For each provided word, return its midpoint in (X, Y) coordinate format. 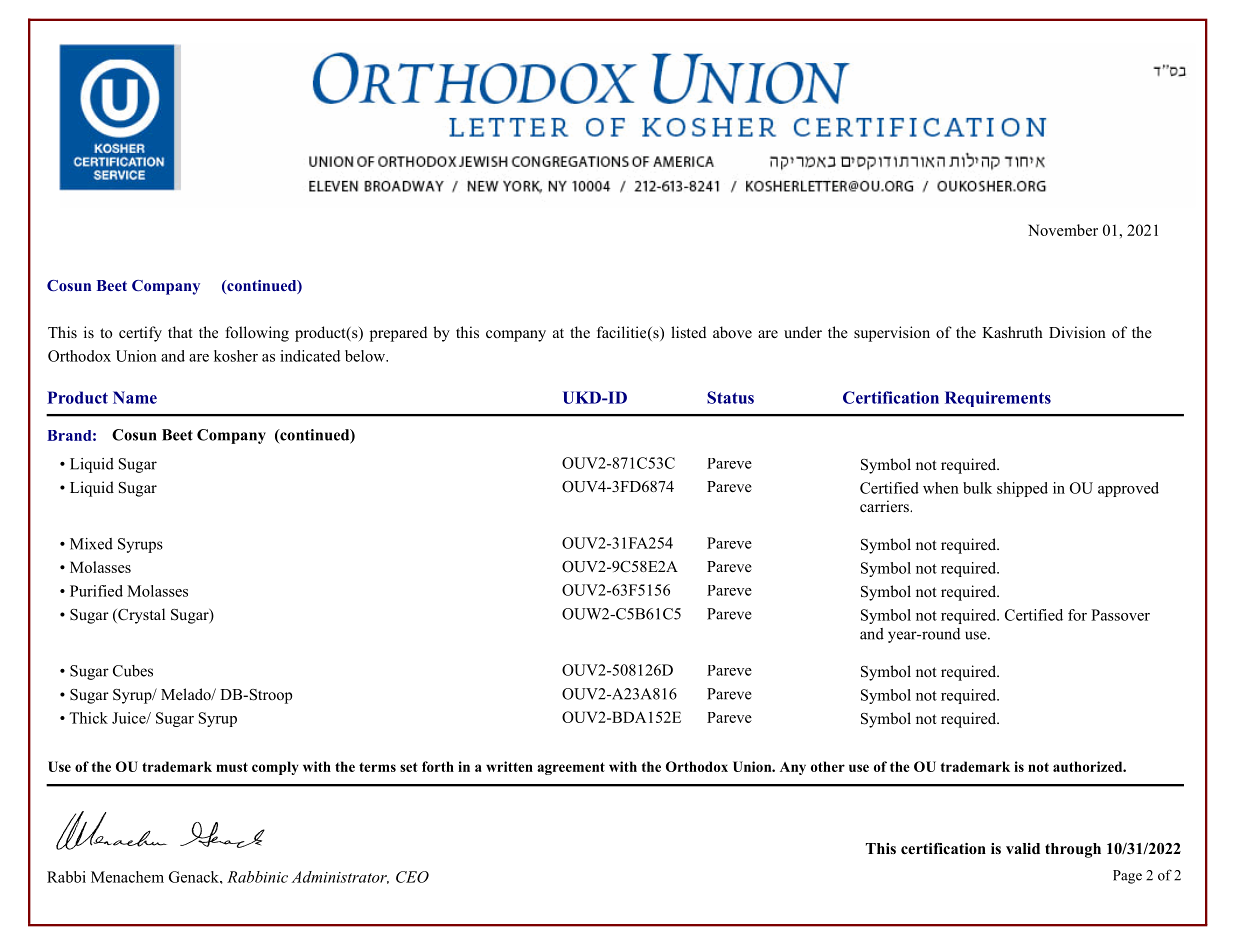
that (180, 332)
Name (135, 397)
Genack (195, 877)
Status (730, 397)
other (828, 766)
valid (1023, 848)
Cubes (133, 671)
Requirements (998, 399)
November (1063, 230)
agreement (571, 768)
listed (688, 332)
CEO (412, 877)
